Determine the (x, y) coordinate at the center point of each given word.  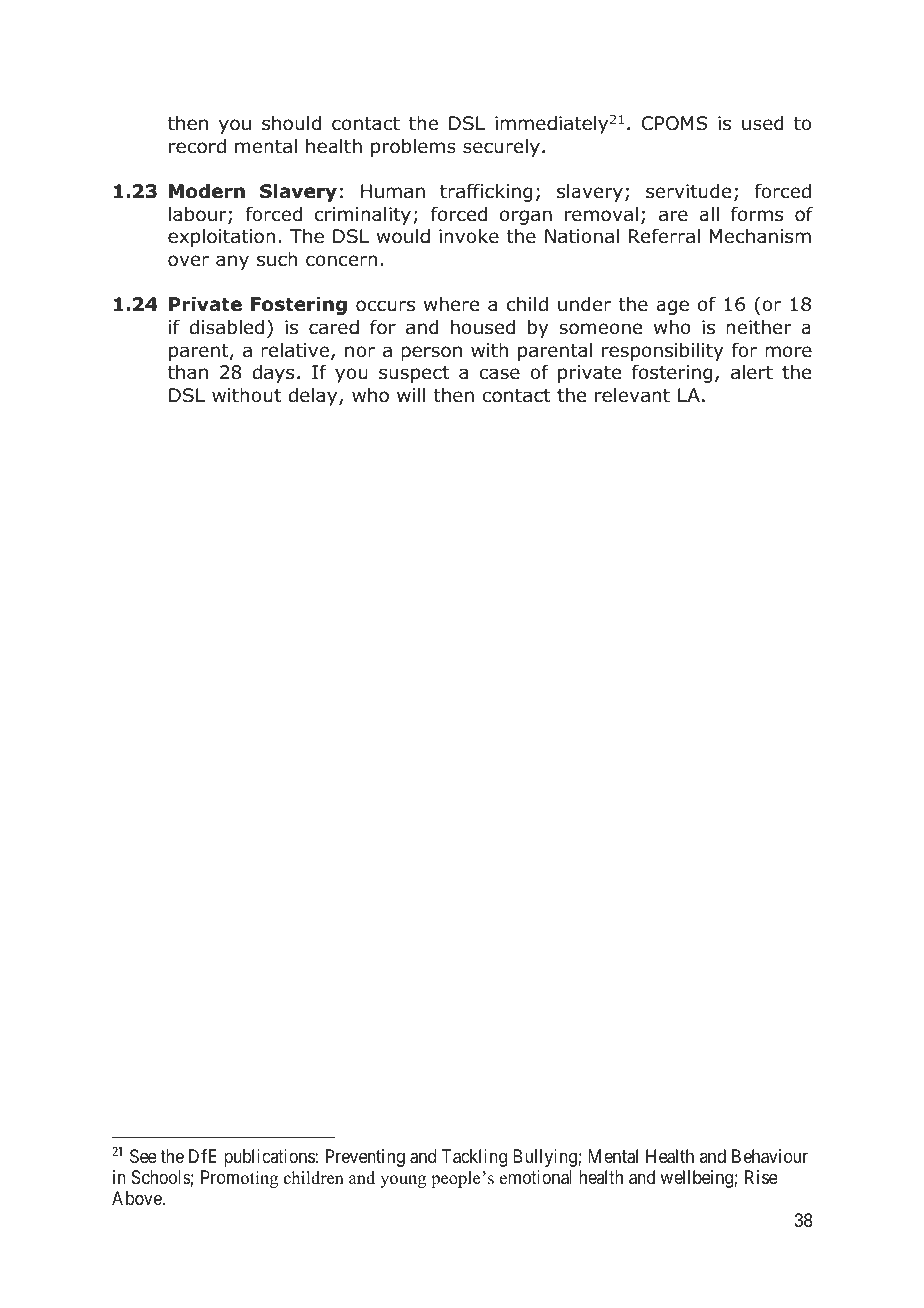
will (411, 395)
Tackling (474, 1158)
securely (501, 148)
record (197, 146)
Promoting (239, 1179)
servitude (688, 191)
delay (314, 397)
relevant (632, 395)
